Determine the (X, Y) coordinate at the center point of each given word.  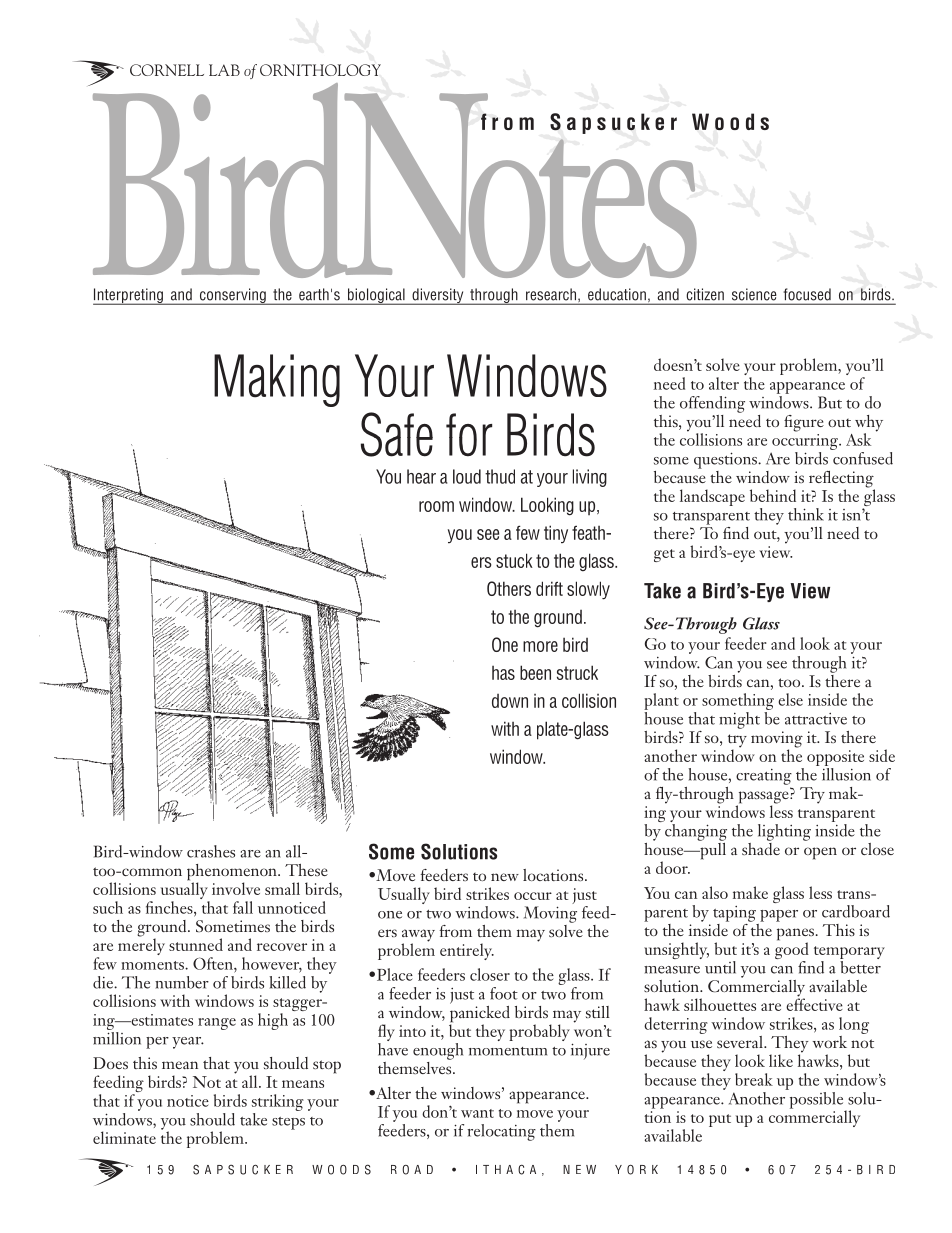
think (806, 514)
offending (712, 404)
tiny (556, 534)
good (792, 951)
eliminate (124, 1137)
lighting (784, 832)
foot (504, 993)
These (306, 870)
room (436, 506)
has (503, 673)
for (469, 435)
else (790, 699)
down (510, 701)
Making (277, 380)
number (182, 982)
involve (236, 888)
